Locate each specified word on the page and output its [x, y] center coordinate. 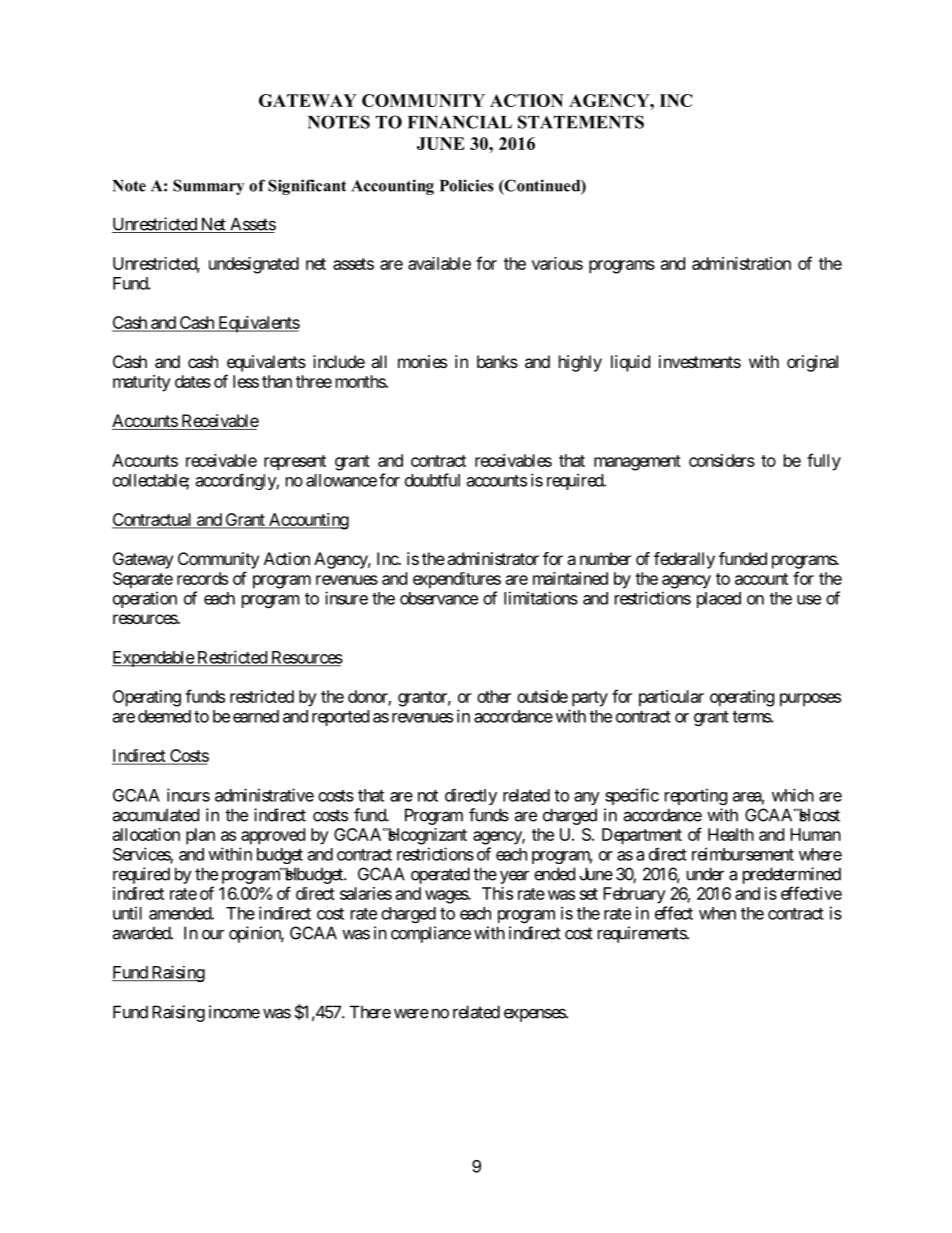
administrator [493, 558]
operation [145, 599]
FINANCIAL [460, 122]
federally [684, 560]
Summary [208, 187]
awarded [142, 933]
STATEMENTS [581, 122]
